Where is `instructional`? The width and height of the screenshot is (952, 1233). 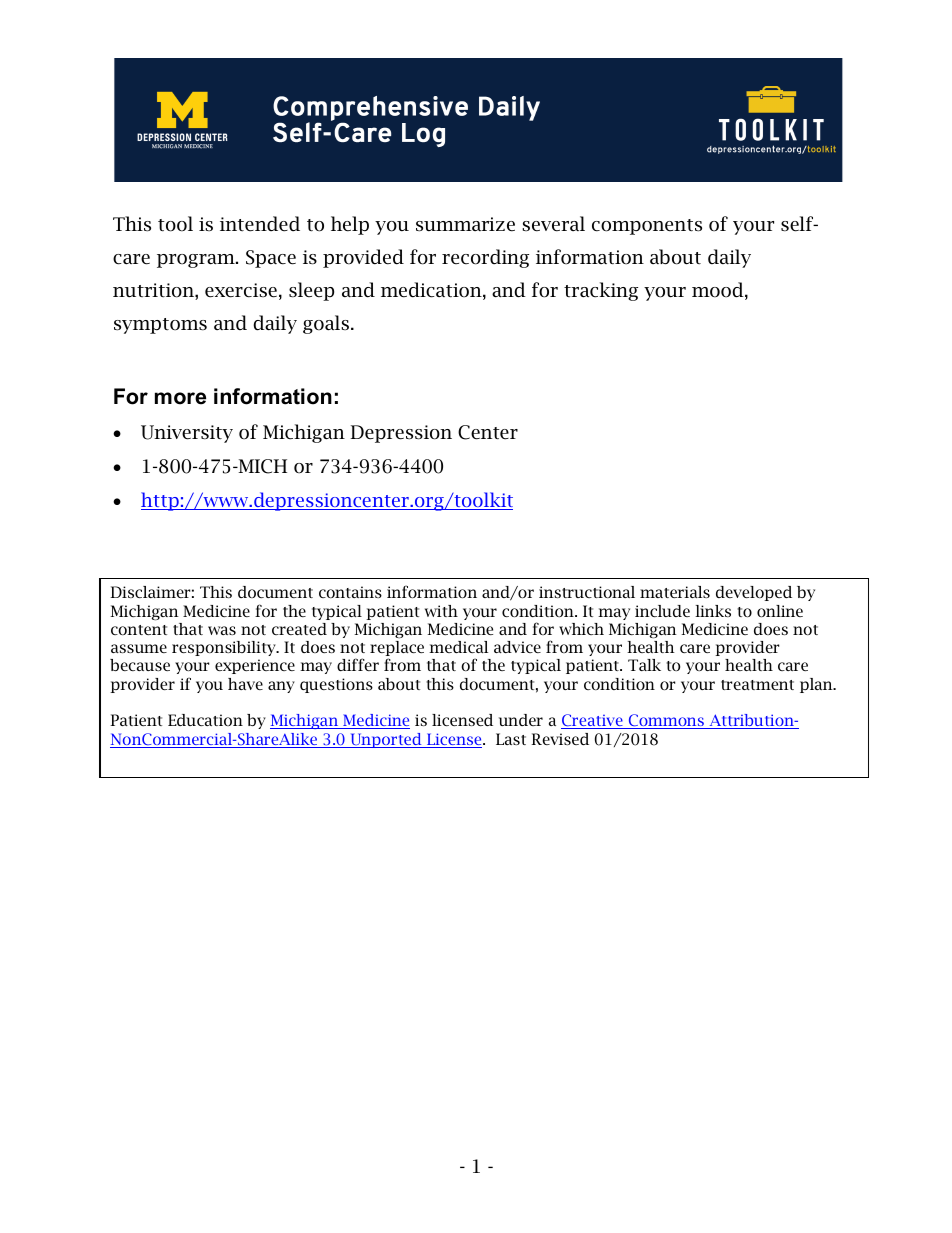
instructional is located at coordinates (587, 592).
